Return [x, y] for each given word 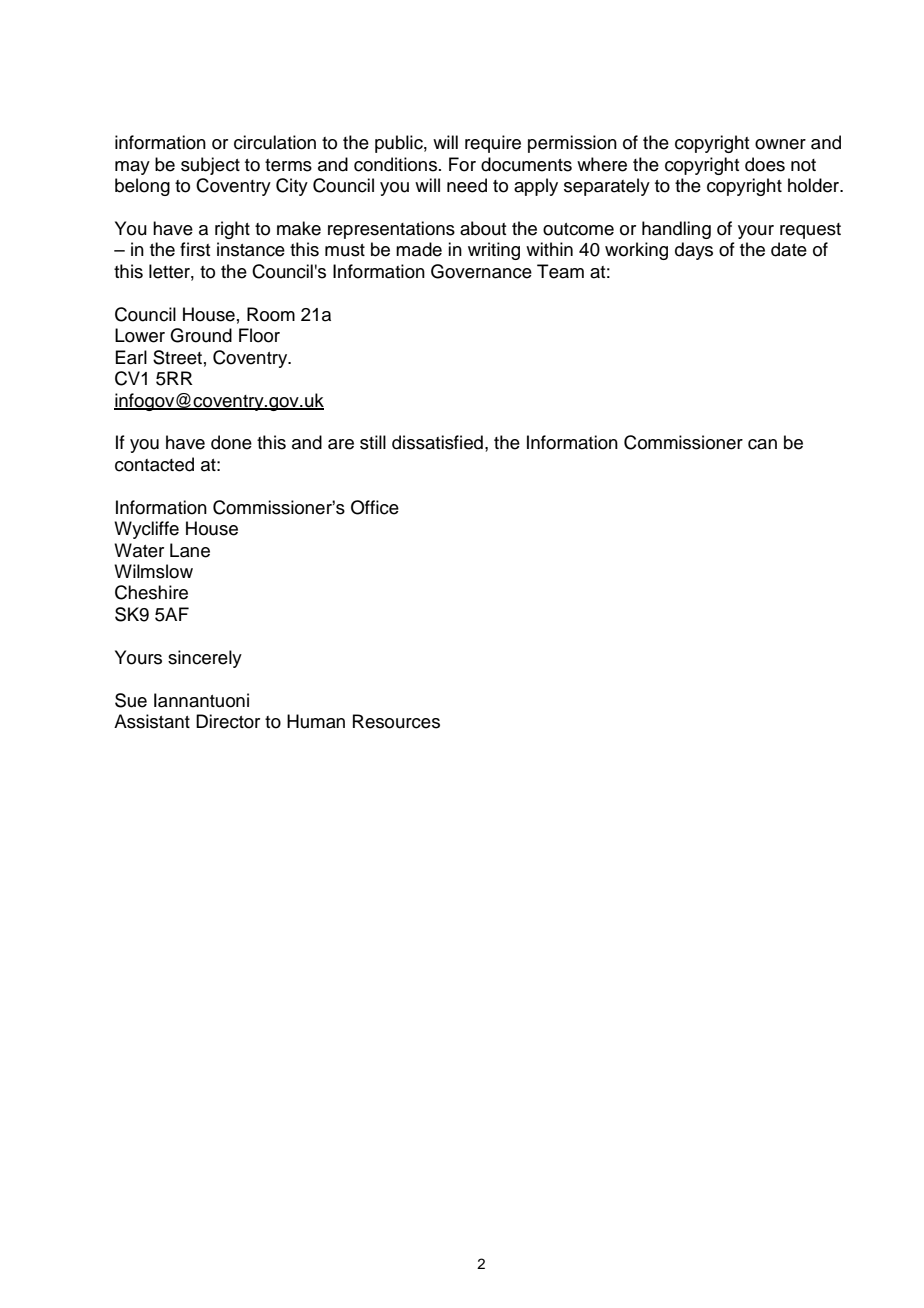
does [765, 164]
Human [316, 721]
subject [210, 166]
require [493, 144]
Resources [396, 721]
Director [228, 721]
